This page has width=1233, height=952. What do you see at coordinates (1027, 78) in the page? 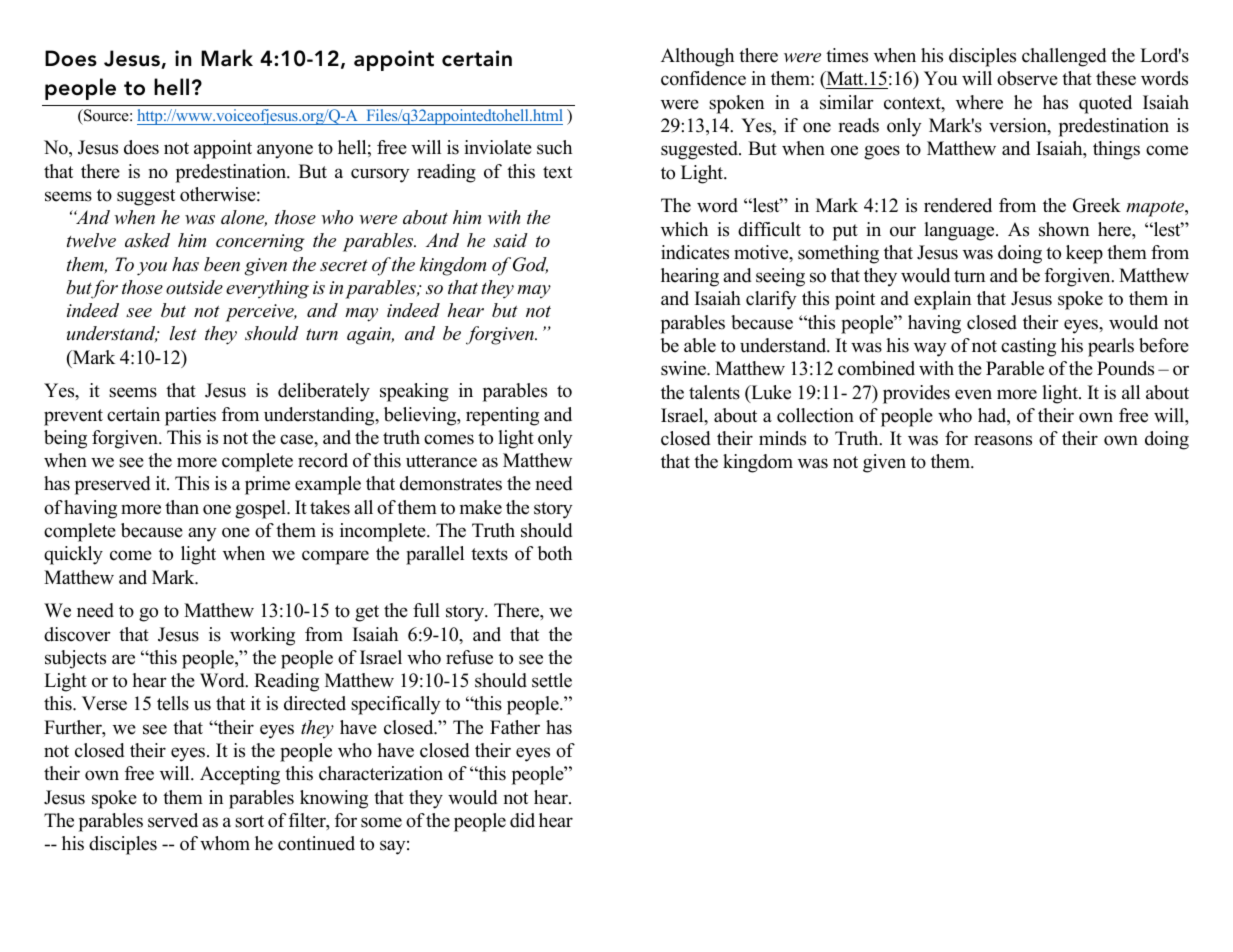
I see `observe` at bounding box center [1027, 78].
